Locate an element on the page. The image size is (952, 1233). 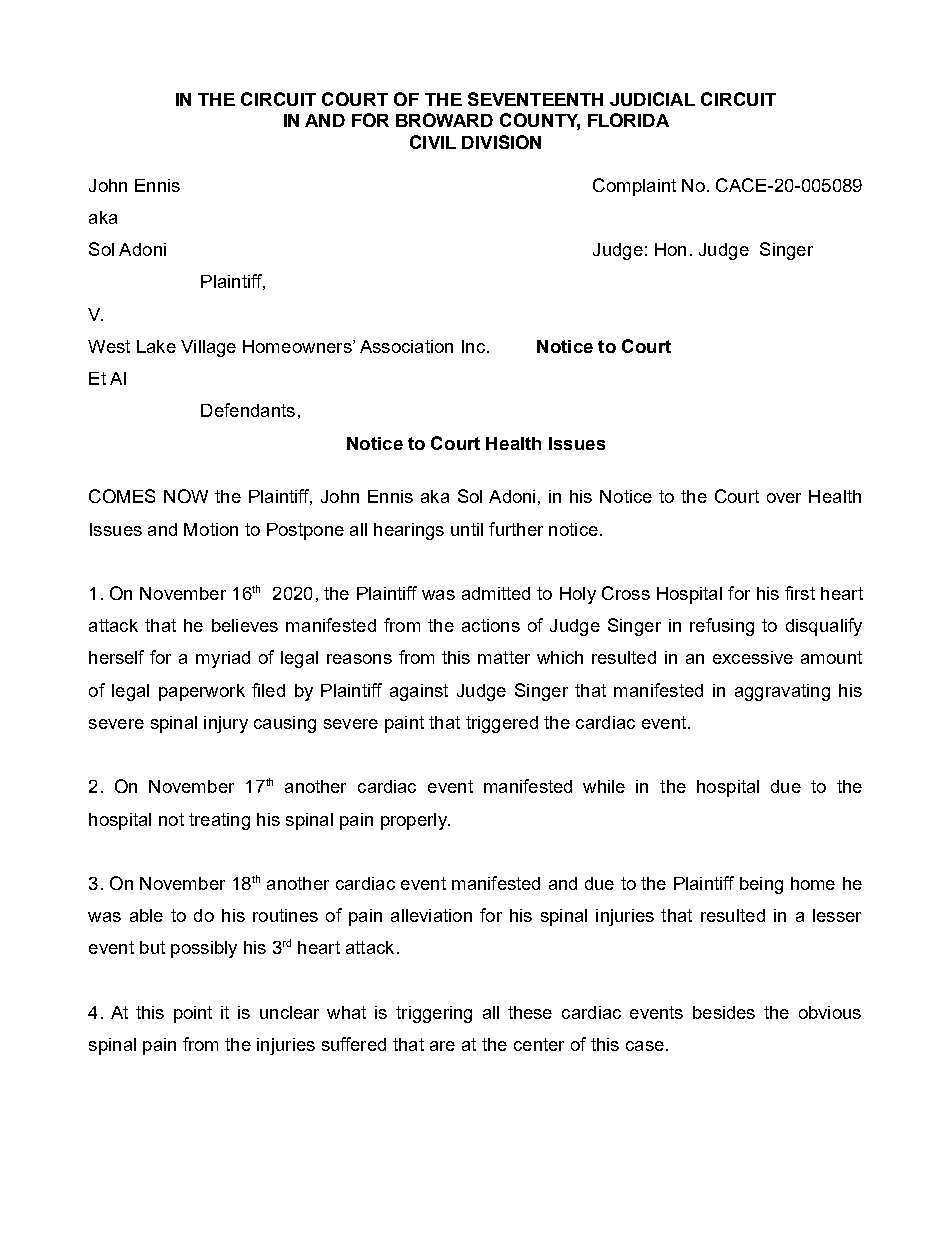
point is located at coordinates (193, 1014).
